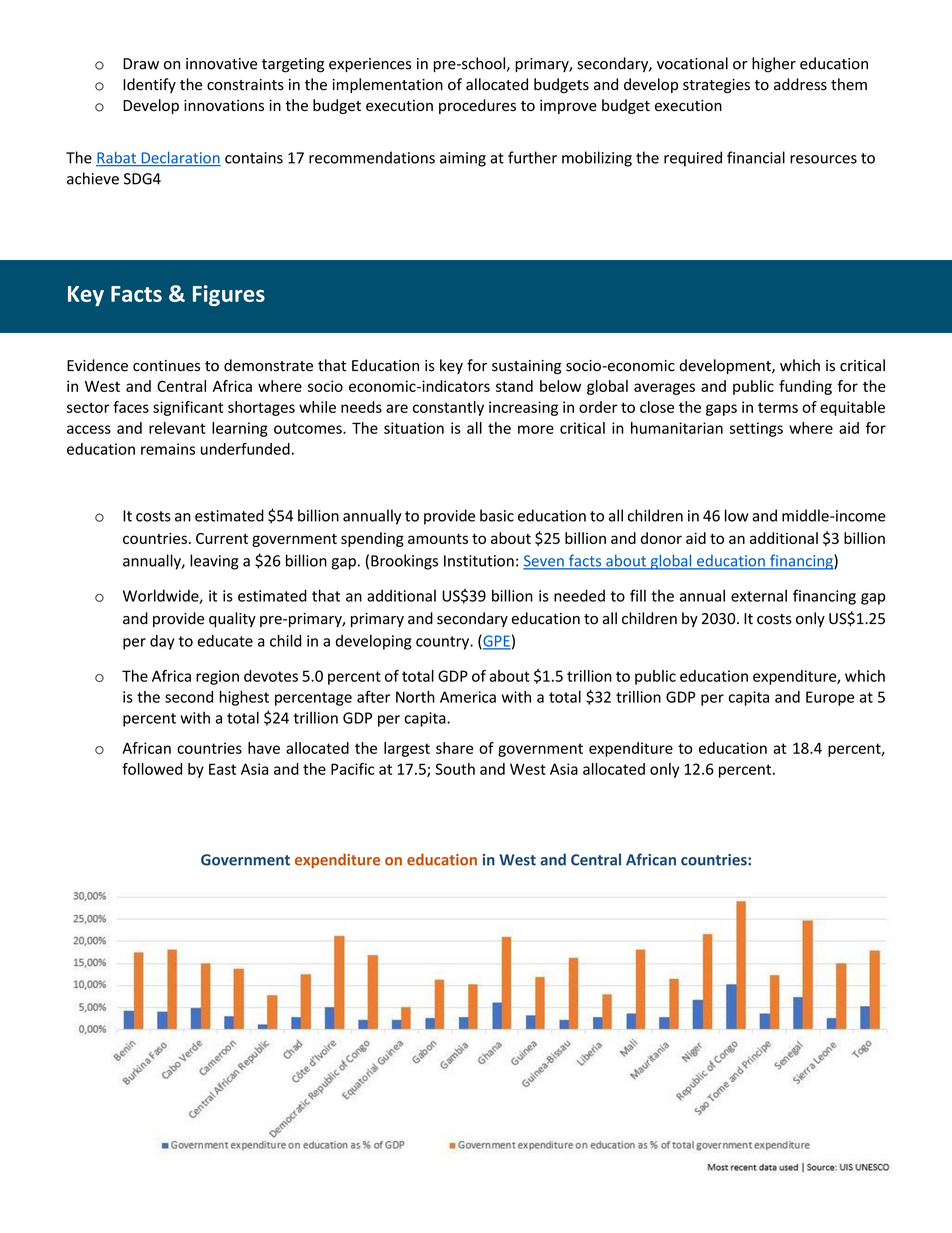 This screenshot has height=1233, width=952. I want to click on share, so click(454, 748).
